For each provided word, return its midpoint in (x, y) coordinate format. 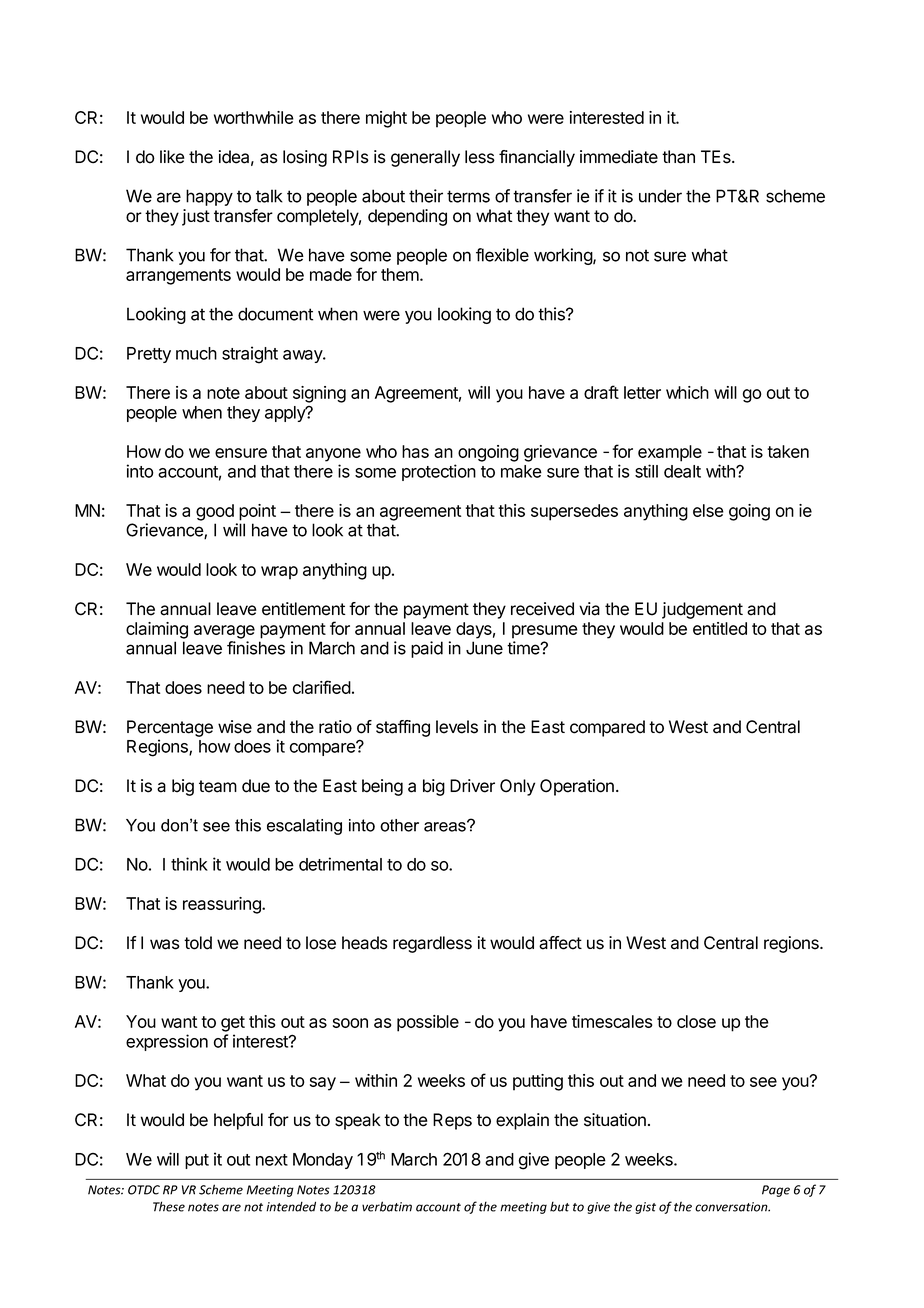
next (272, 1160)
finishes (256, 648)
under (660, 196)
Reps (452, 1121)
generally (425, 158)
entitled (720, 628)
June (484, 648)
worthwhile (254, 117)
